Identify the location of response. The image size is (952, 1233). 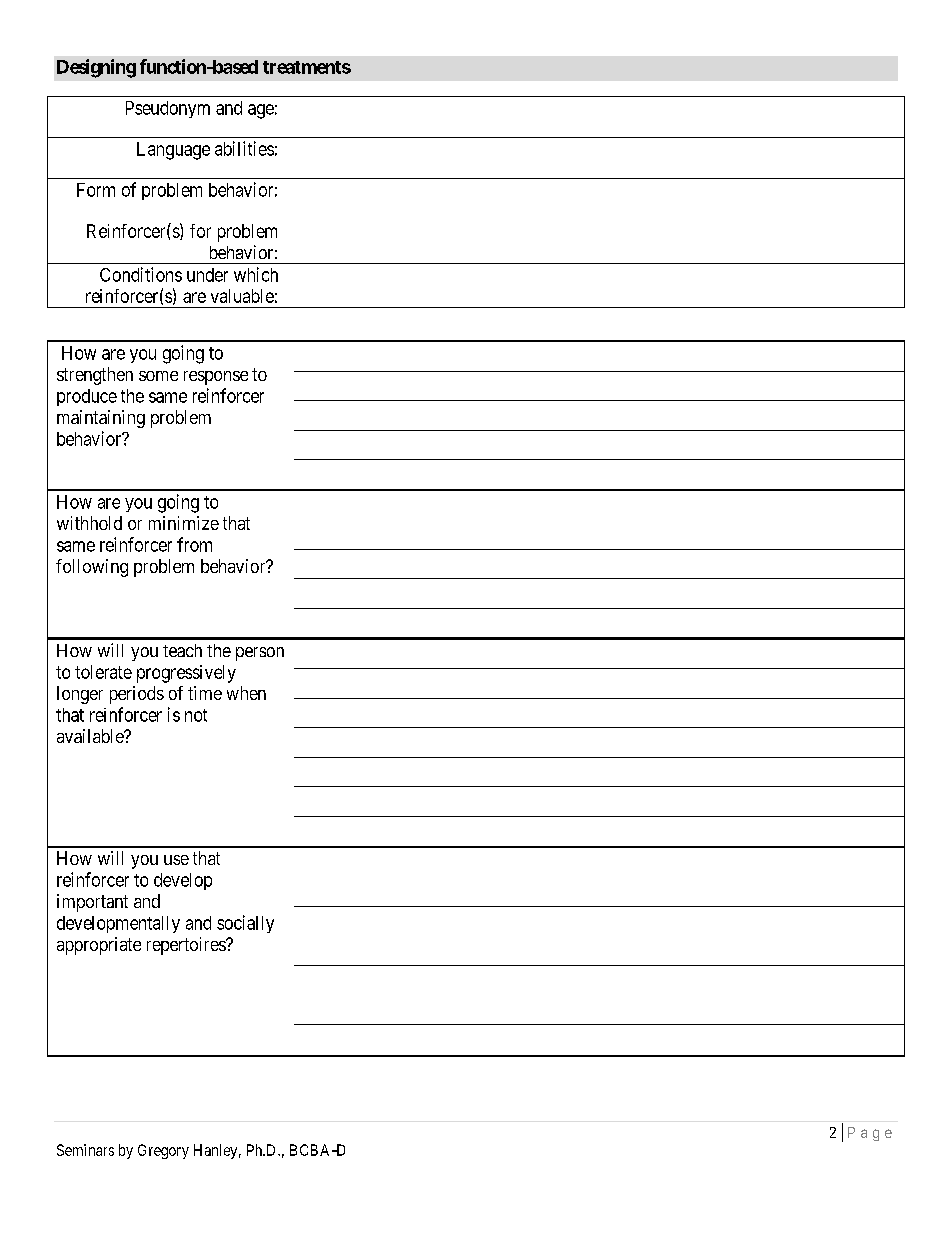
(216, 378).
